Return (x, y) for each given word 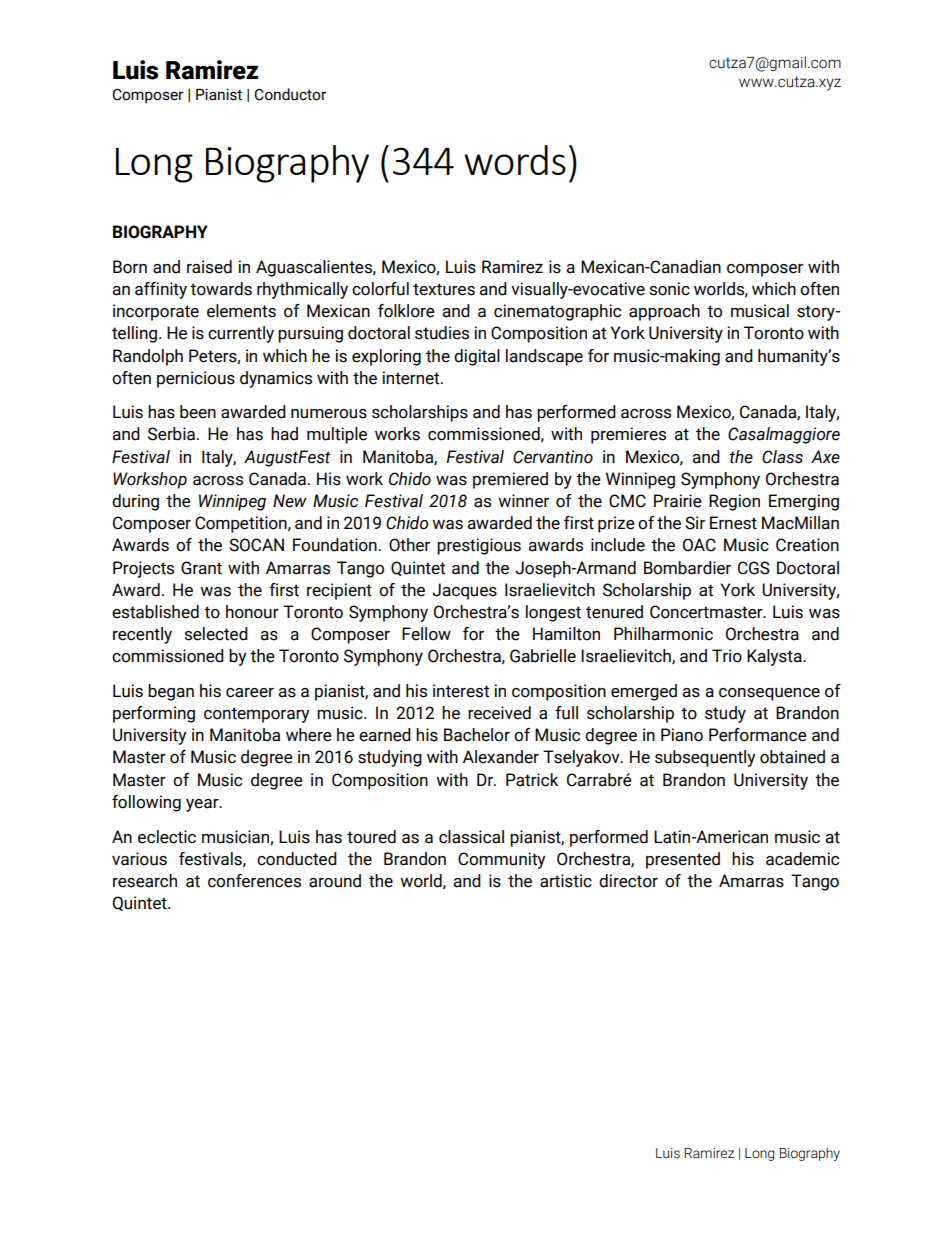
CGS (754, 568)
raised (209, 267)
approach (664, 312)
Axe (825, 457)
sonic (670, 289)
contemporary (256, 715)
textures (444, 289)
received (499, 713)
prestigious (479, 546)
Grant (201, 568)
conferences (254, 881)
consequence (769, 694)
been (198, 412)
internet (412, 378)
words (515, 160)
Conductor (290, 94)
